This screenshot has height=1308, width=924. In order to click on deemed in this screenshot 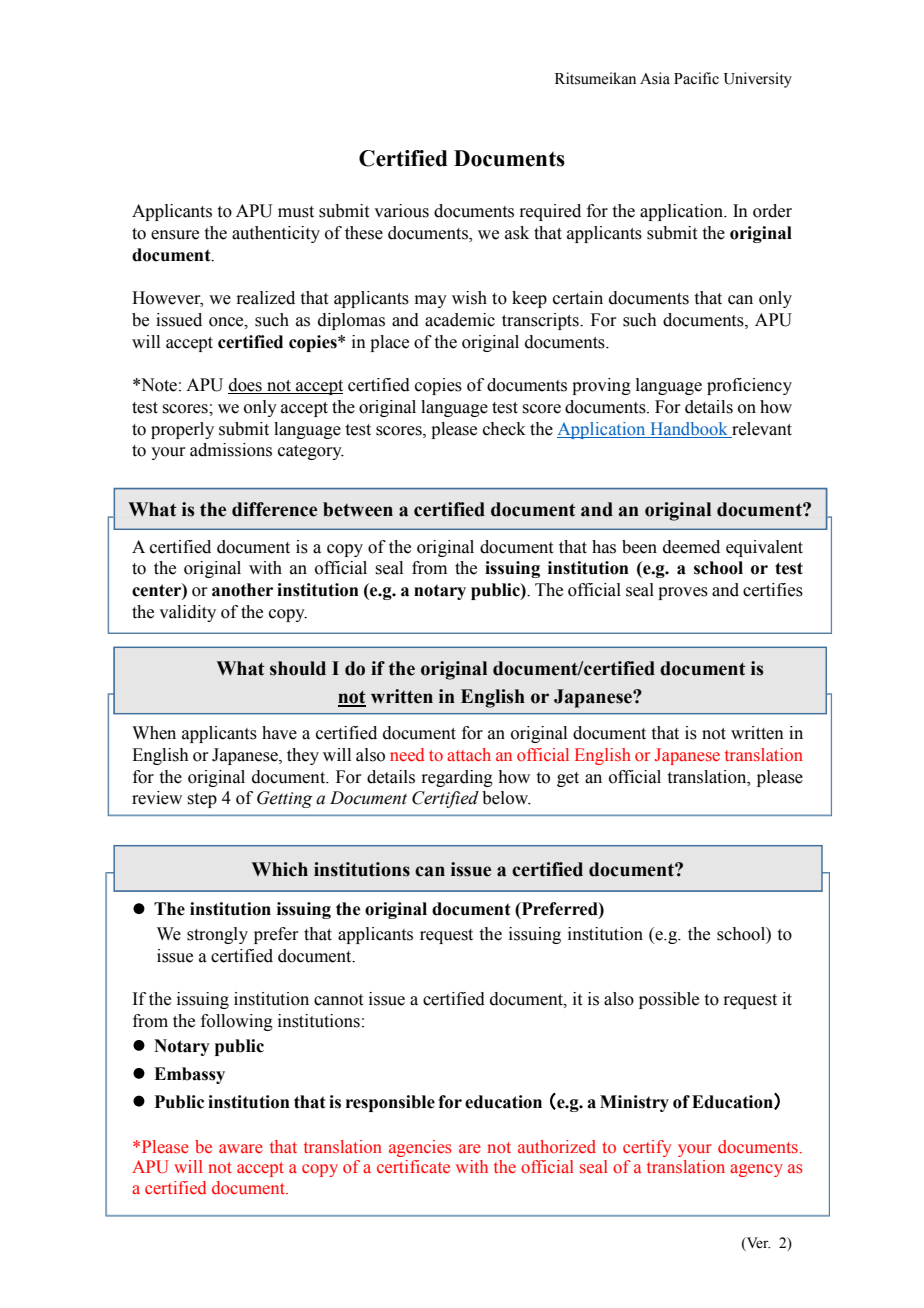, I will do `click(691, 547)`.
